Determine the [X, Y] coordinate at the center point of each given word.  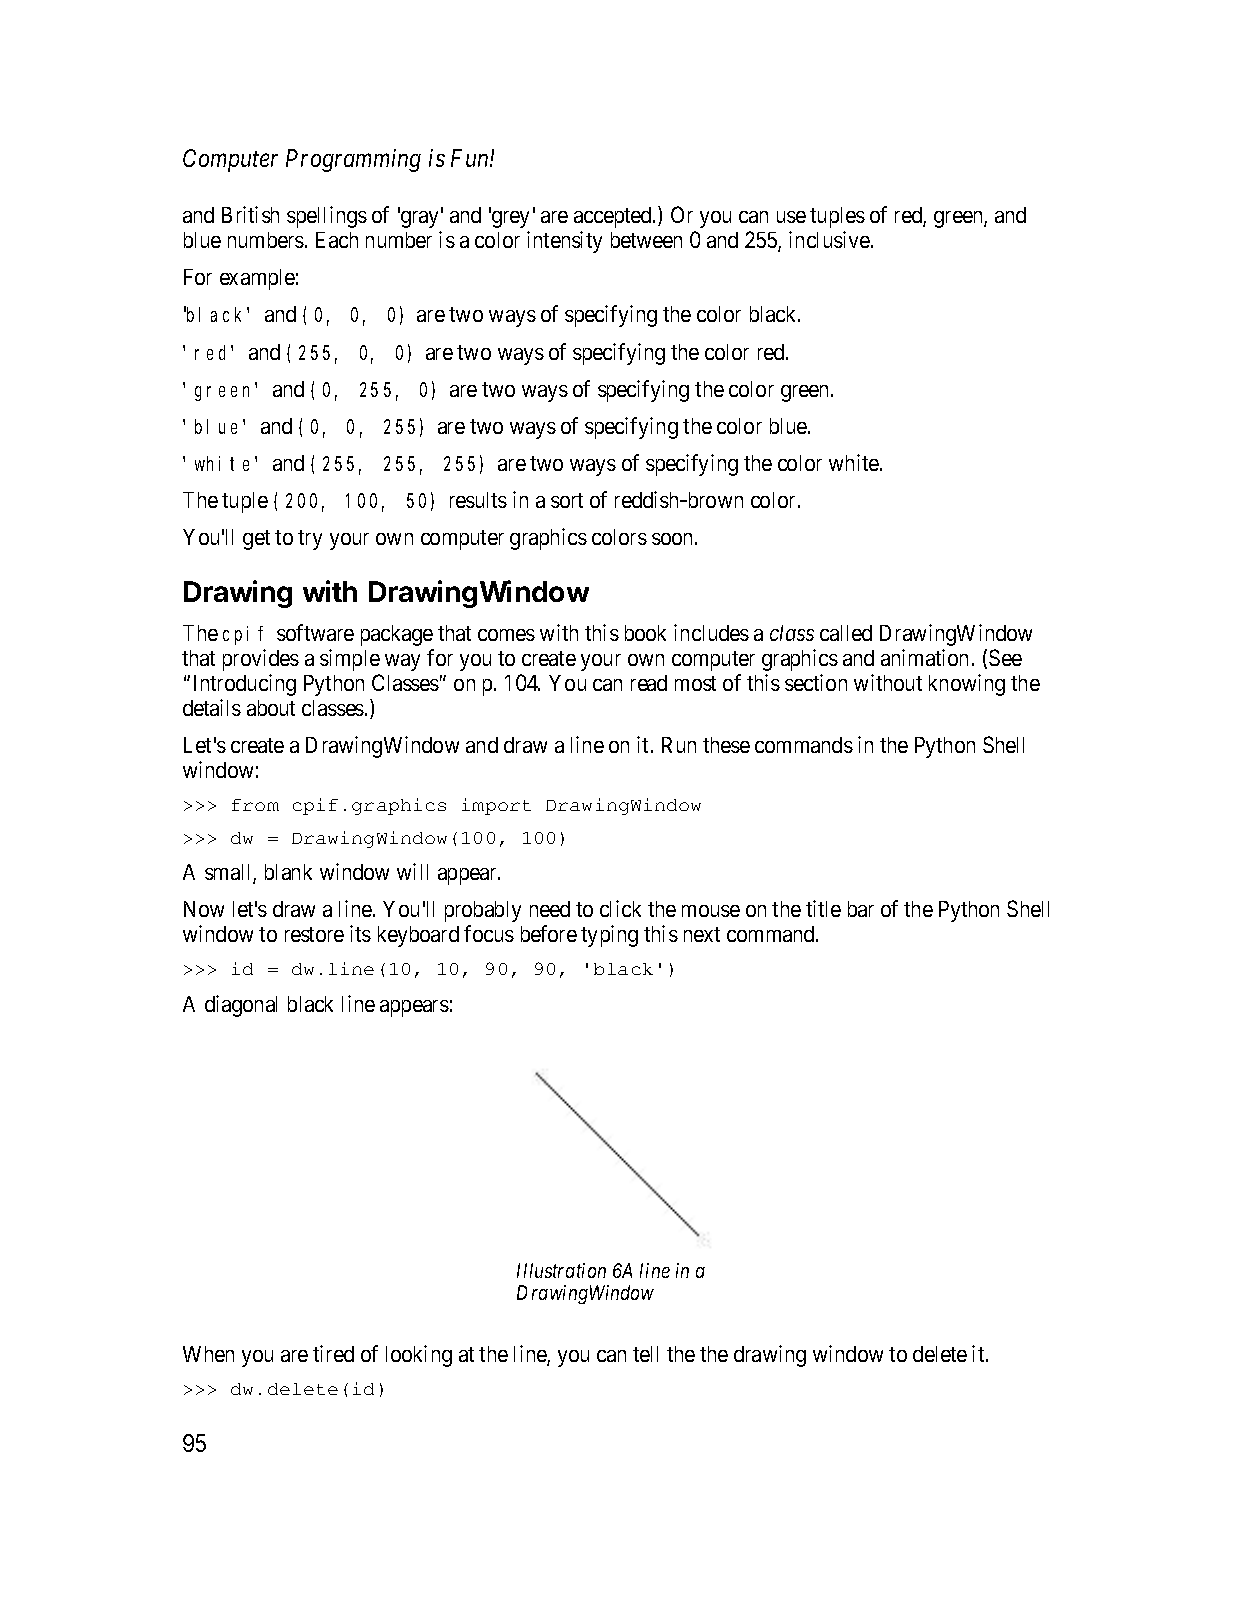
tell [645, 1354]
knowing [967, 685]
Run [679, 745]
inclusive [829, 239]
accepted [614, 217]
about [271, 708]
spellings [327, 217]
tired [333, 1353]
